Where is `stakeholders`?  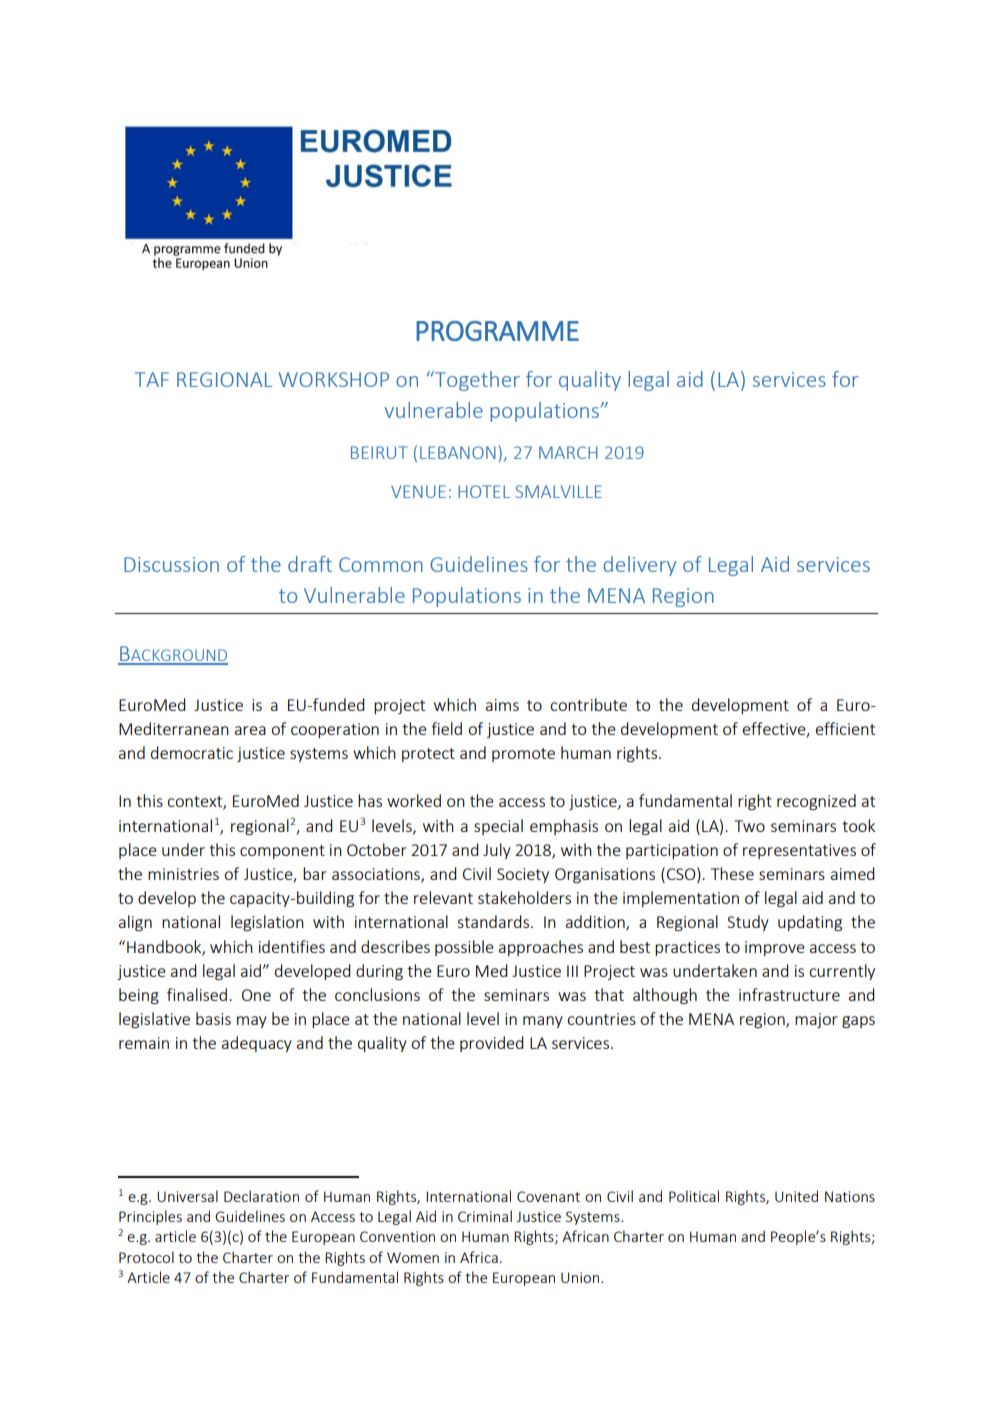
stakeholders is located at coordinates (524, 897).
